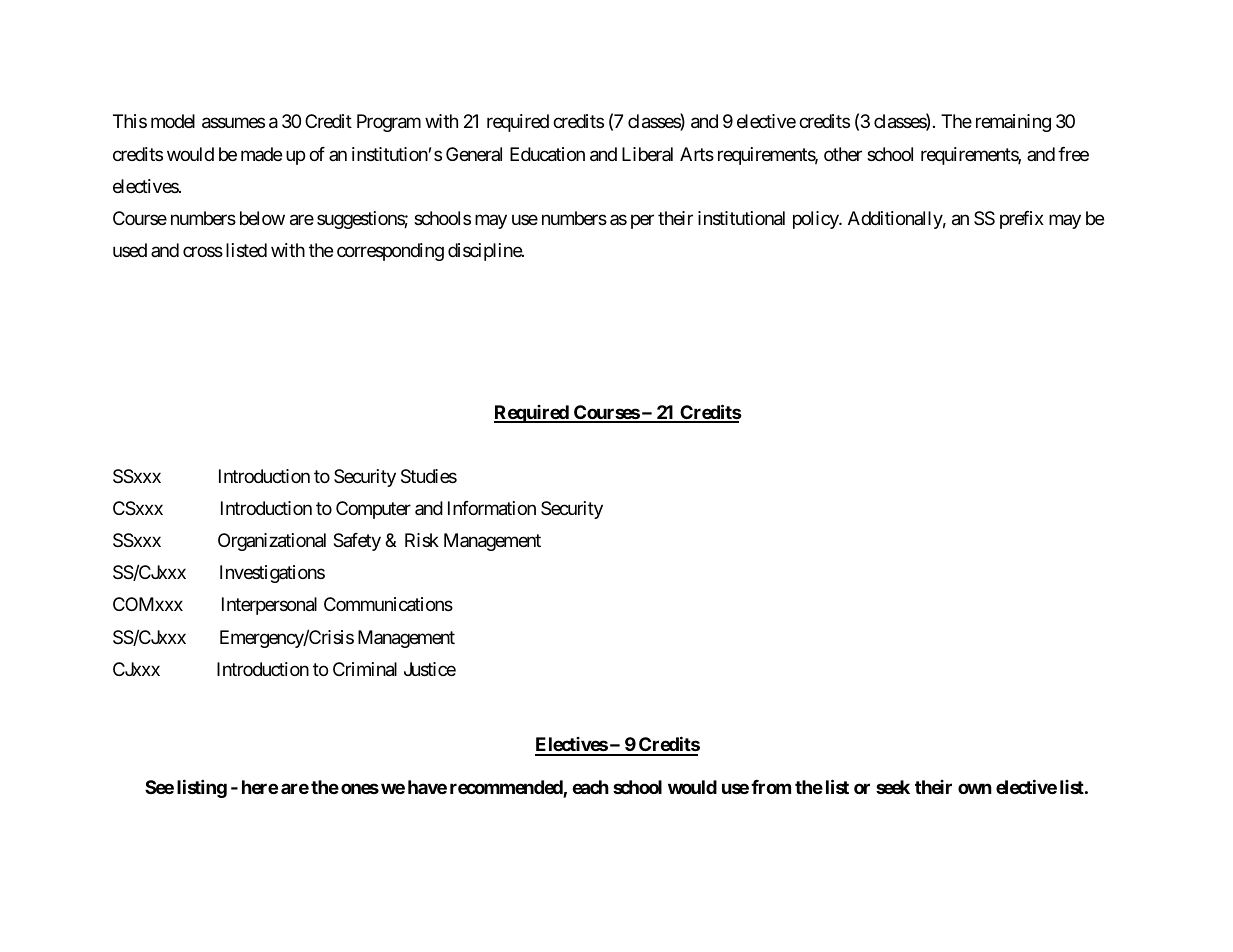 This screenshot has height=952, width=1233. Describe the element at coordinates (893, 787) in the screenshot. I see `seek` at that location.
